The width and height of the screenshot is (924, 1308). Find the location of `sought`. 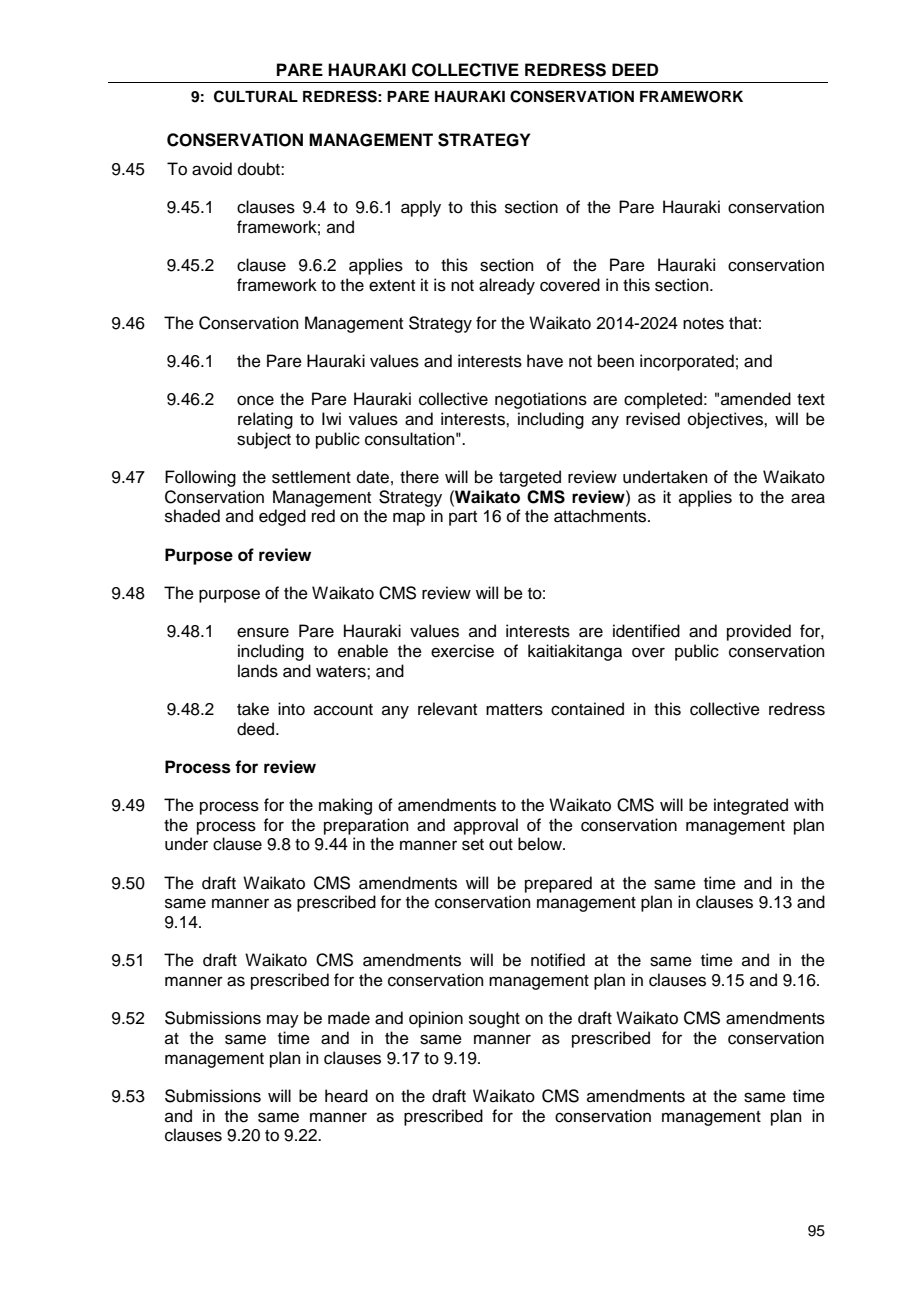

sought is located at coordinates (494, 1019).
